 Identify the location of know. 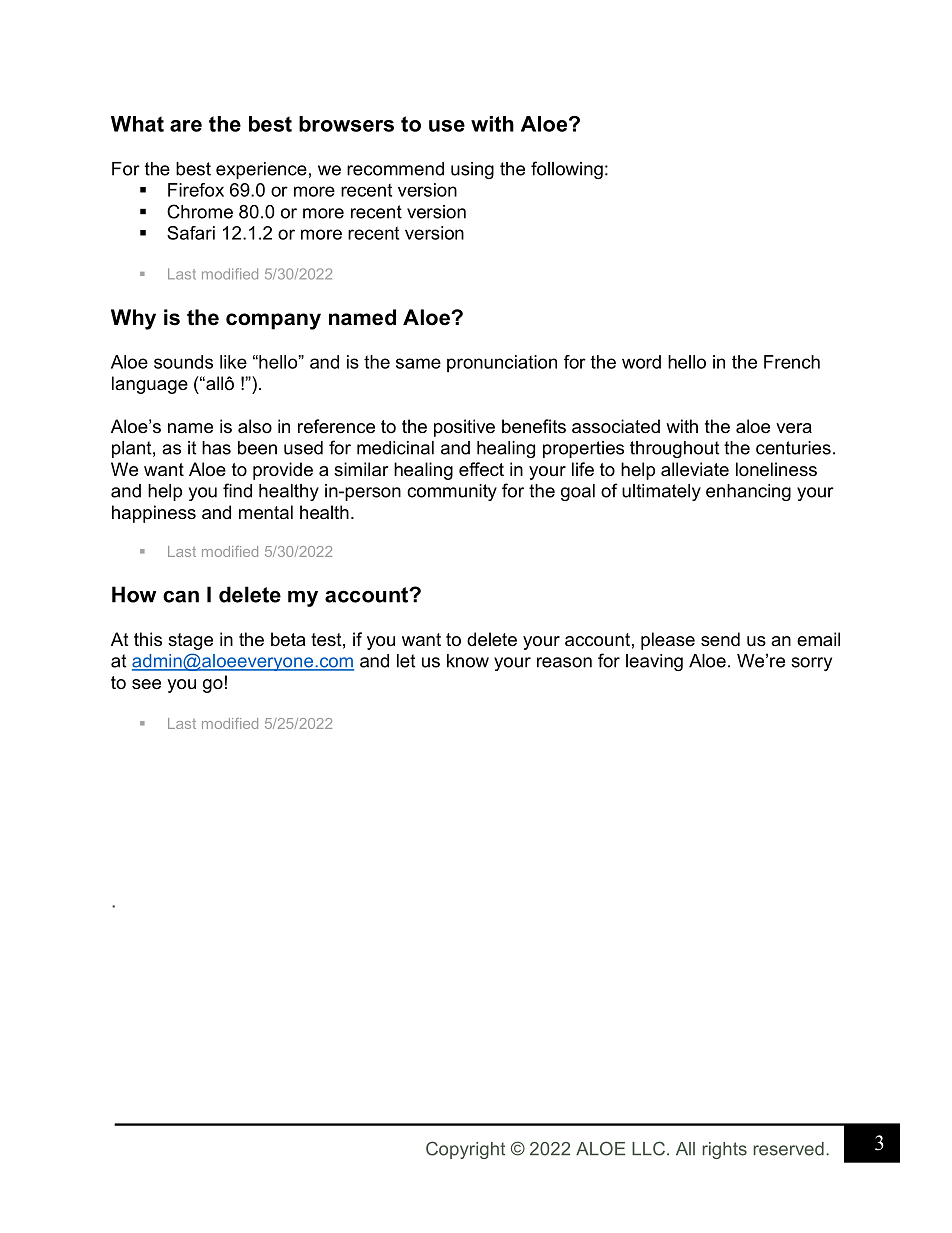
(468, 661).
